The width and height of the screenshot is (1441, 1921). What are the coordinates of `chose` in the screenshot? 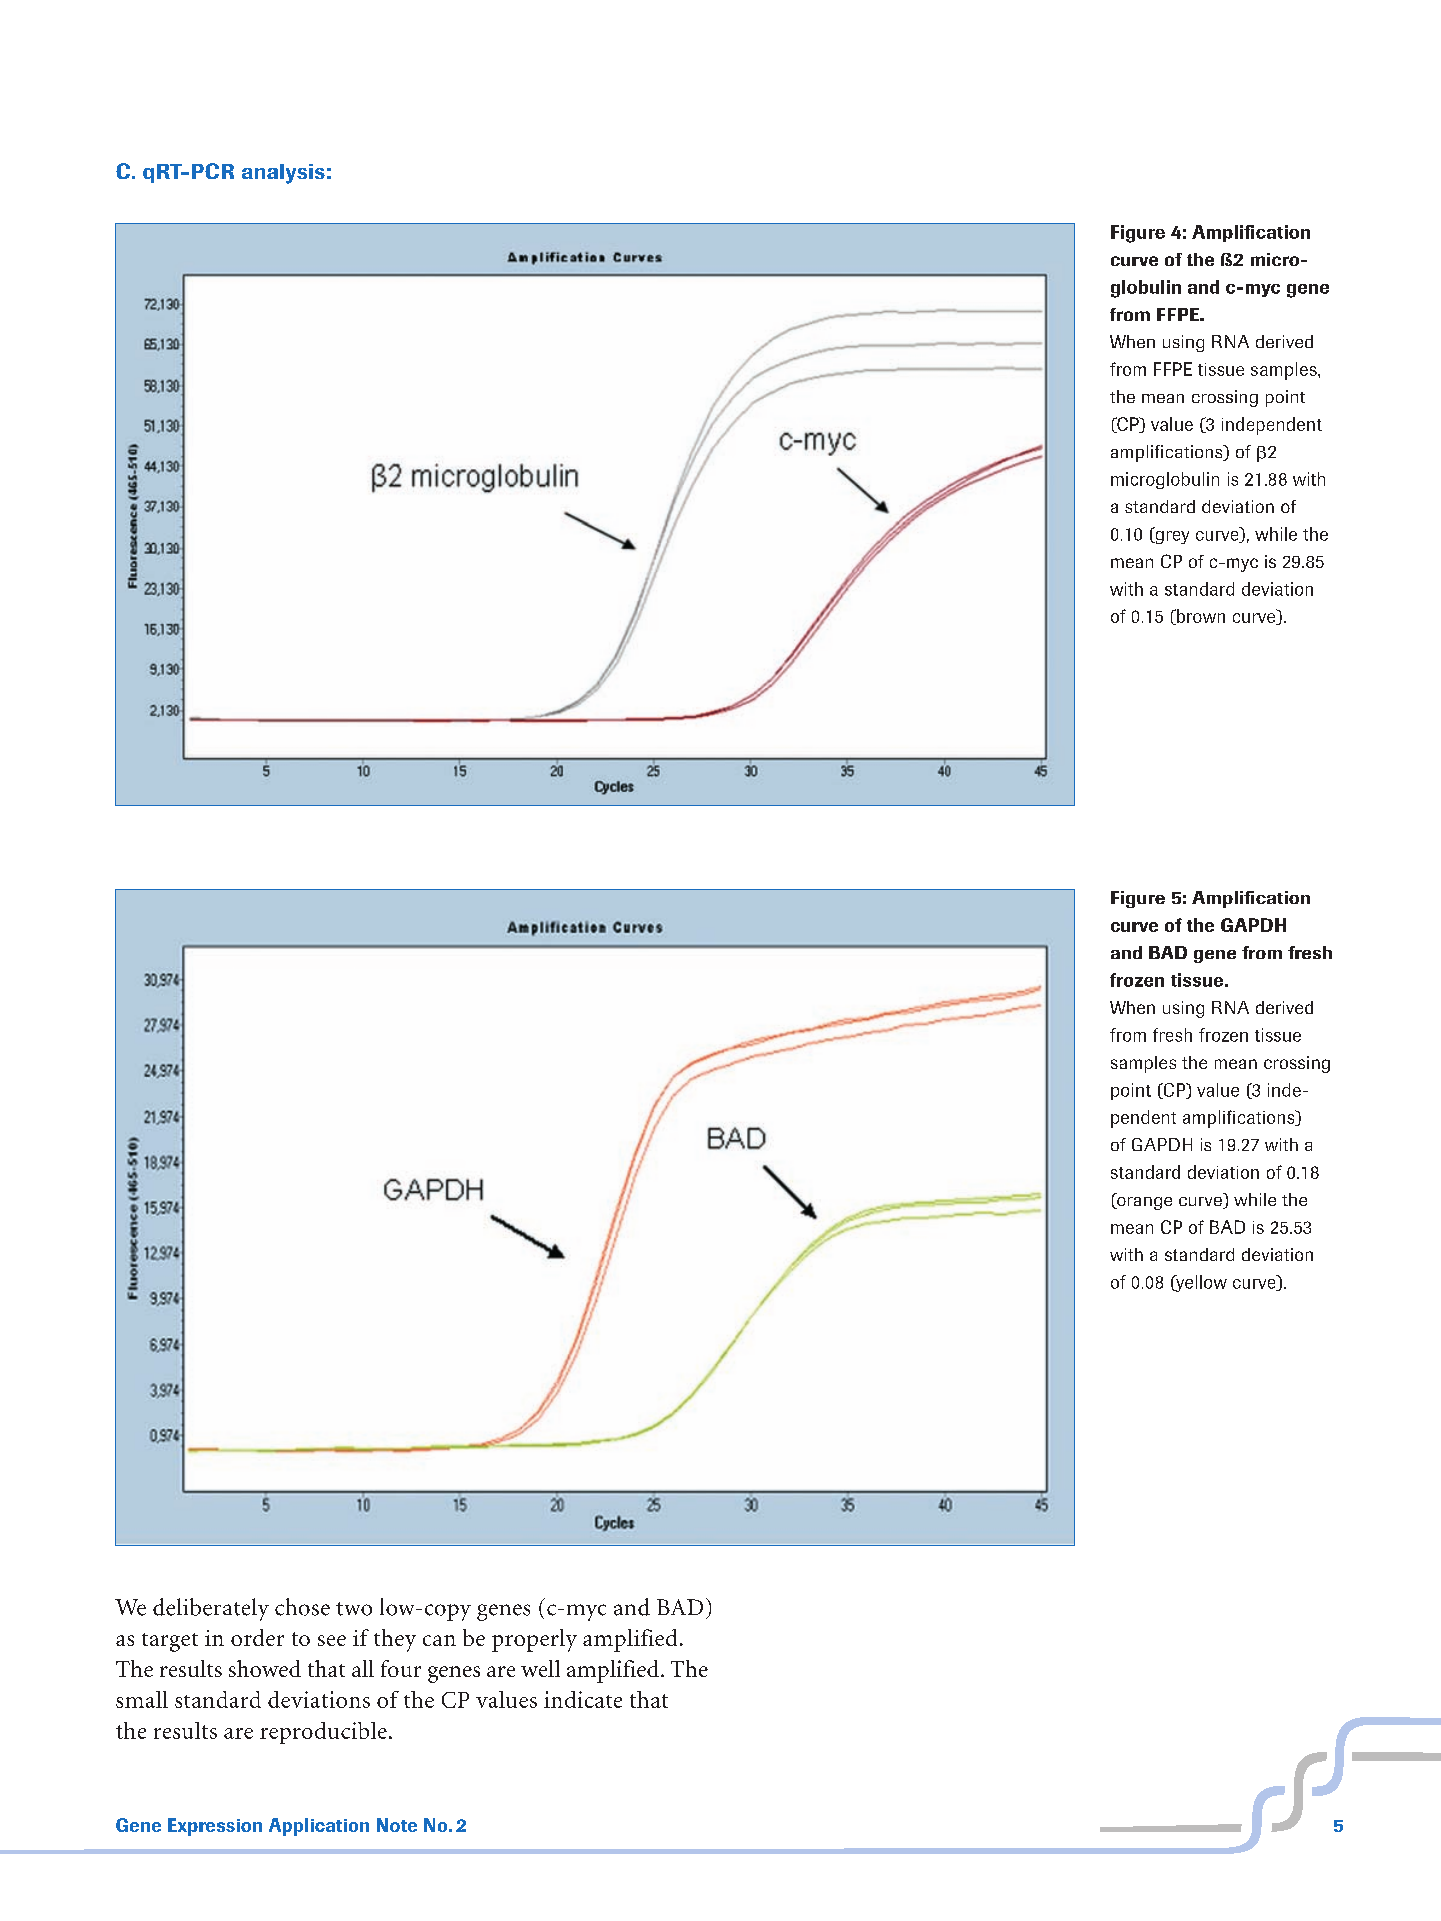 It's located at (302, 1607).
